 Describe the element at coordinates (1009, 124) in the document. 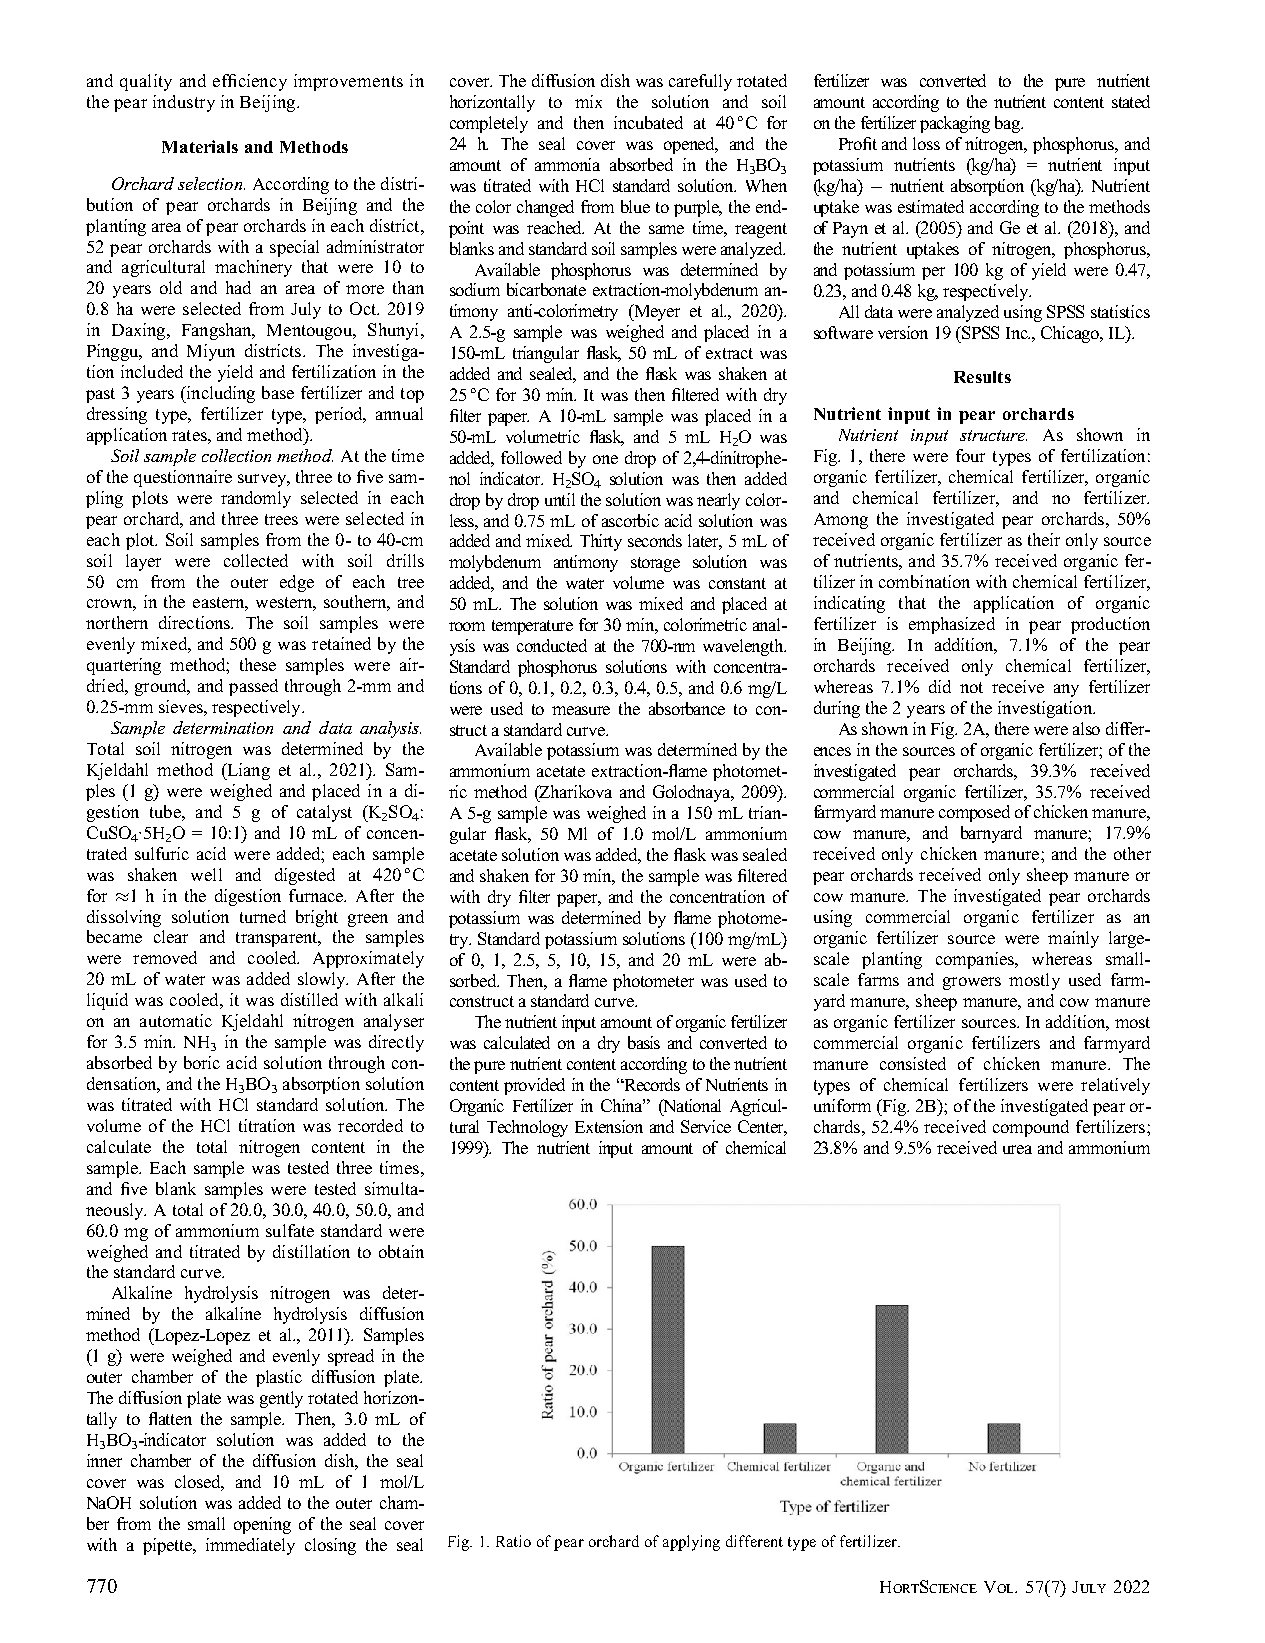

I see `bag` at that location.
